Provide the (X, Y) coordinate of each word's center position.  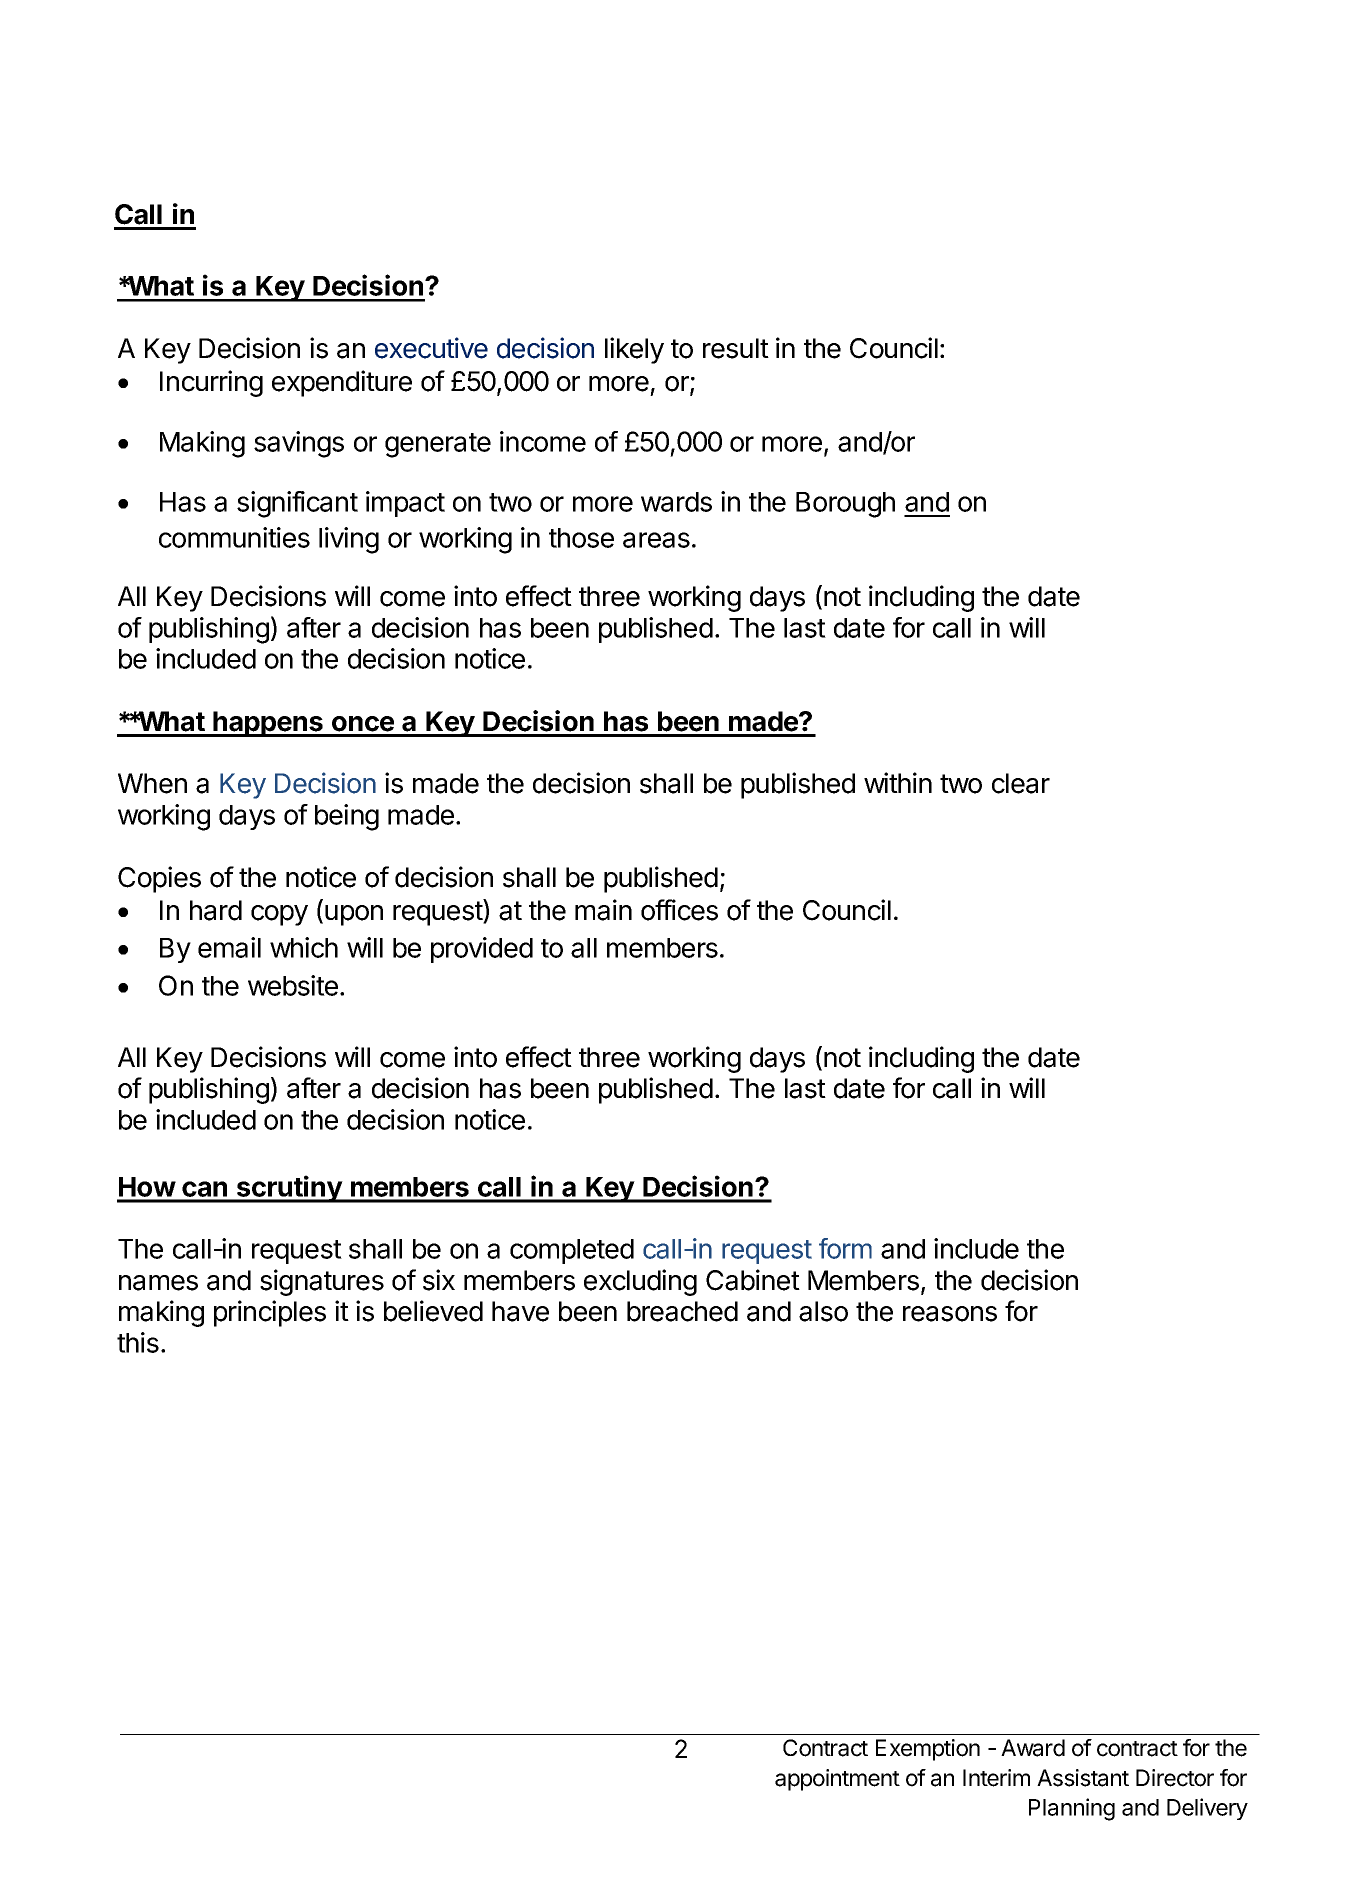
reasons (950, 1314)
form (845, 1248)
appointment (837, 1780)
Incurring (211, 383)
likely (634, 350)
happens (268, 724)
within (898, 782)
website (293, 985)
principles (270, 1313)
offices (679, 910)
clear (1021, 783)
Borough (845, 505)
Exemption (928, 1750)
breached (682, 1311)
